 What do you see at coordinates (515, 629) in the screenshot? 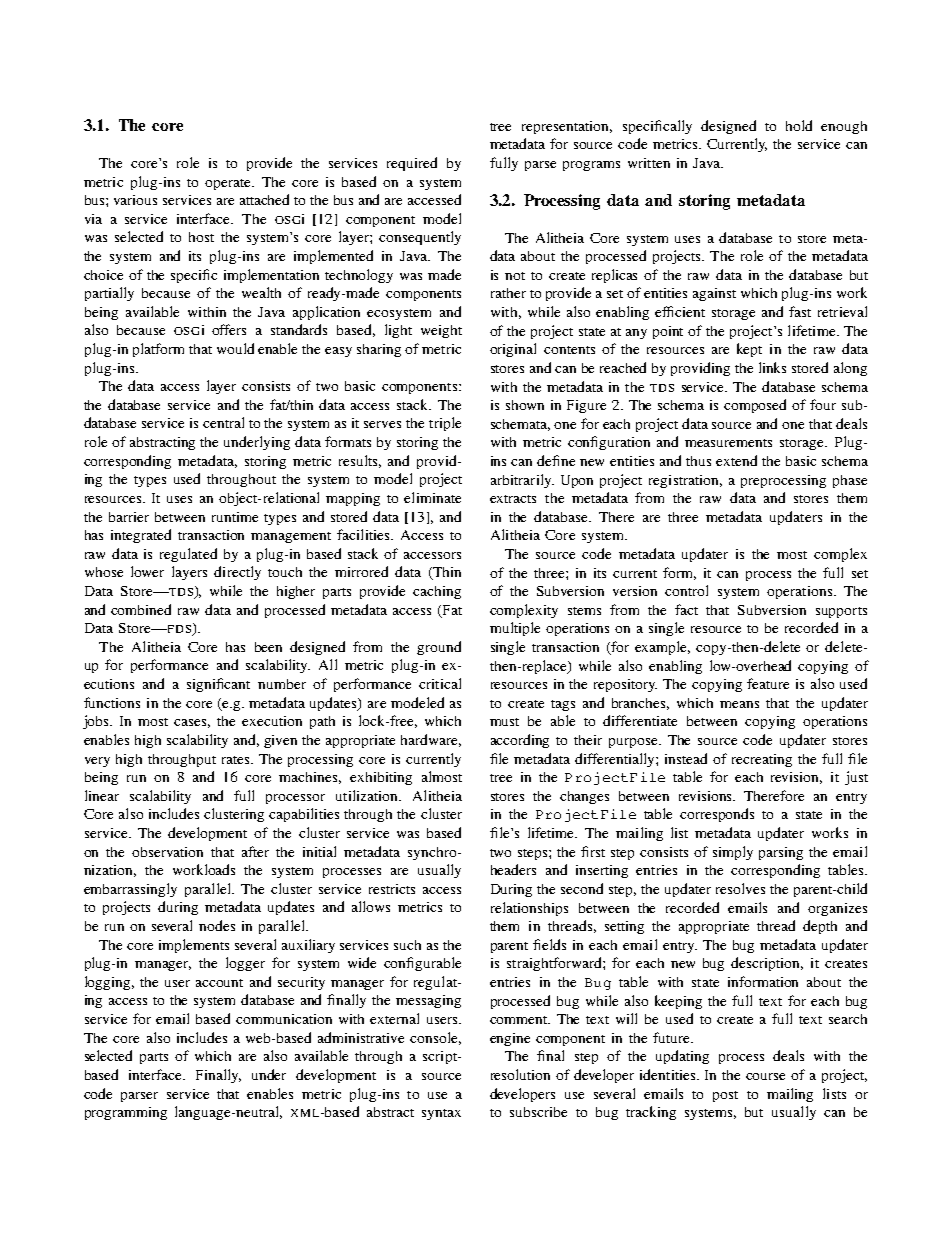
I see `multiple` at bounding box center [515, 629].
